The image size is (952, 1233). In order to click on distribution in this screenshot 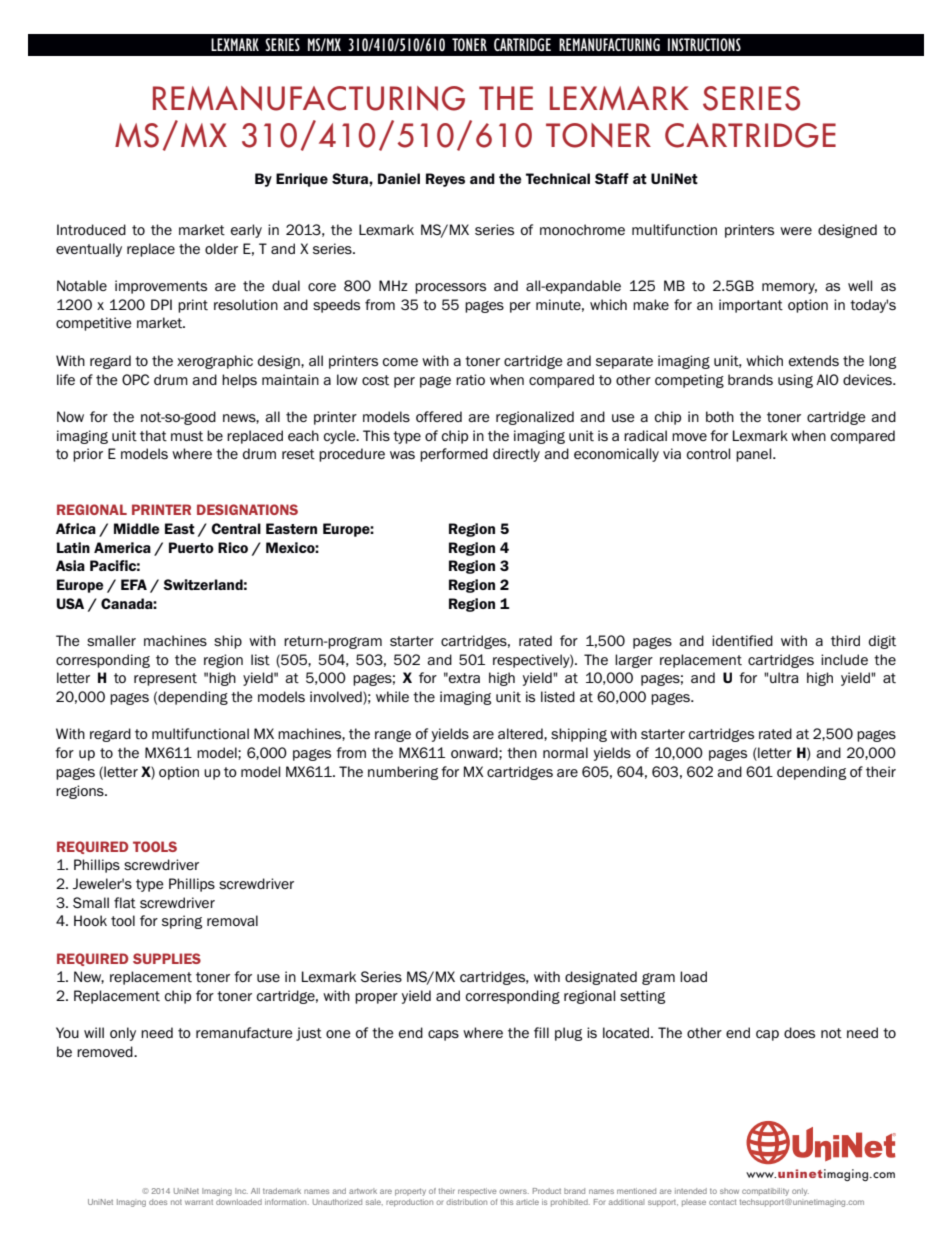, I will do `click(466, 1202)`.
